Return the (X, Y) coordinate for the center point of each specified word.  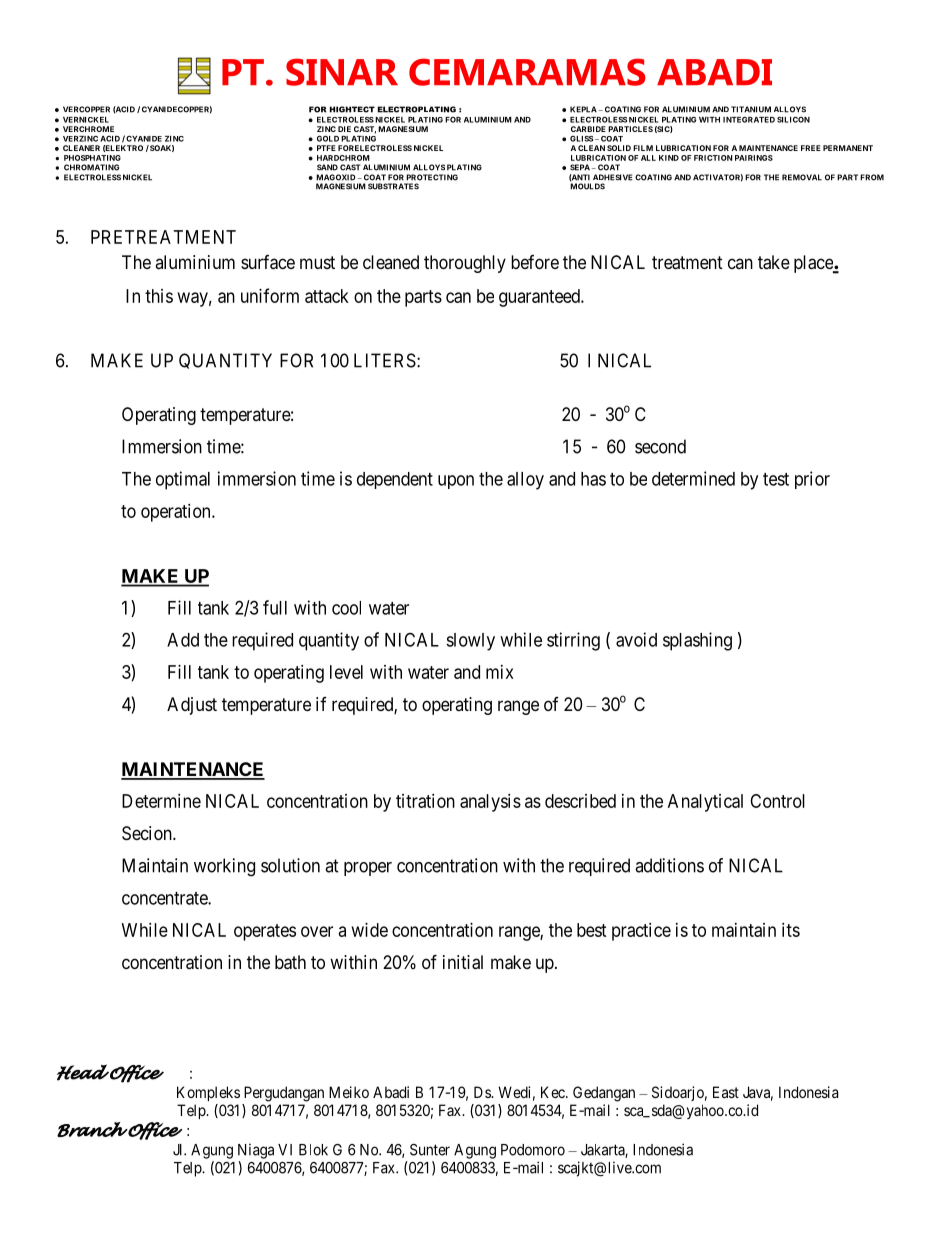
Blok (313, 1150)
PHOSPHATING (92, 158)
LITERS (385, 360)
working (224, 867)
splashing (697, 641)
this (159, 296)
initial (463, 962)
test (776, 479)
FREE (811, 148)
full (275, 607)
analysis (490, 803)
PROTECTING (432, 177)
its (791, 930)
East (726, 1092)
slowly (470, 642)
